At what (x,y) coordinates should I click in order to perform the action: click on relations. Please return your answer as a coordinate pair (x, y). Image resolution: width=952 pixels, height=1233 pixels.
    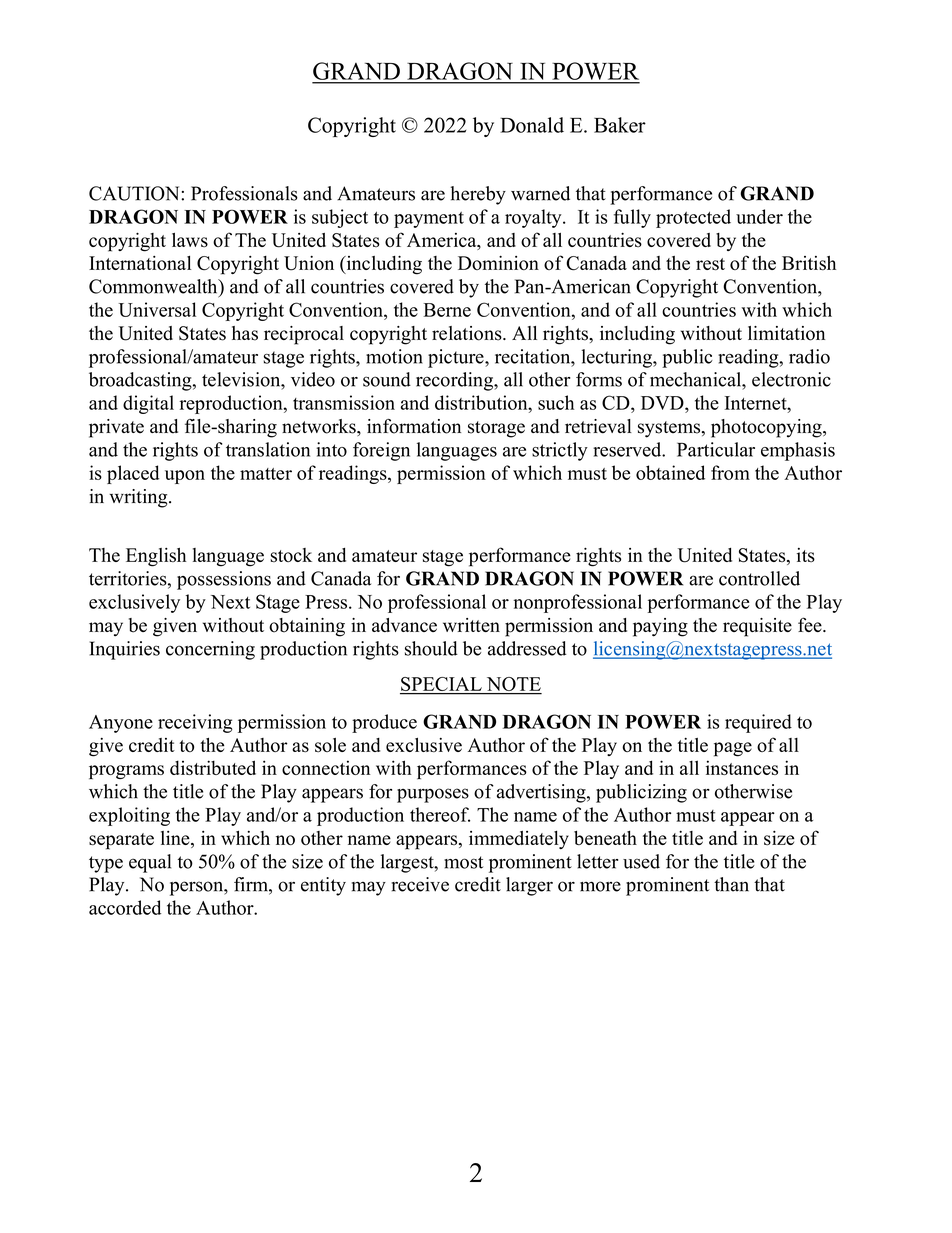
    Looking at the image, I should click on (468, 333).
